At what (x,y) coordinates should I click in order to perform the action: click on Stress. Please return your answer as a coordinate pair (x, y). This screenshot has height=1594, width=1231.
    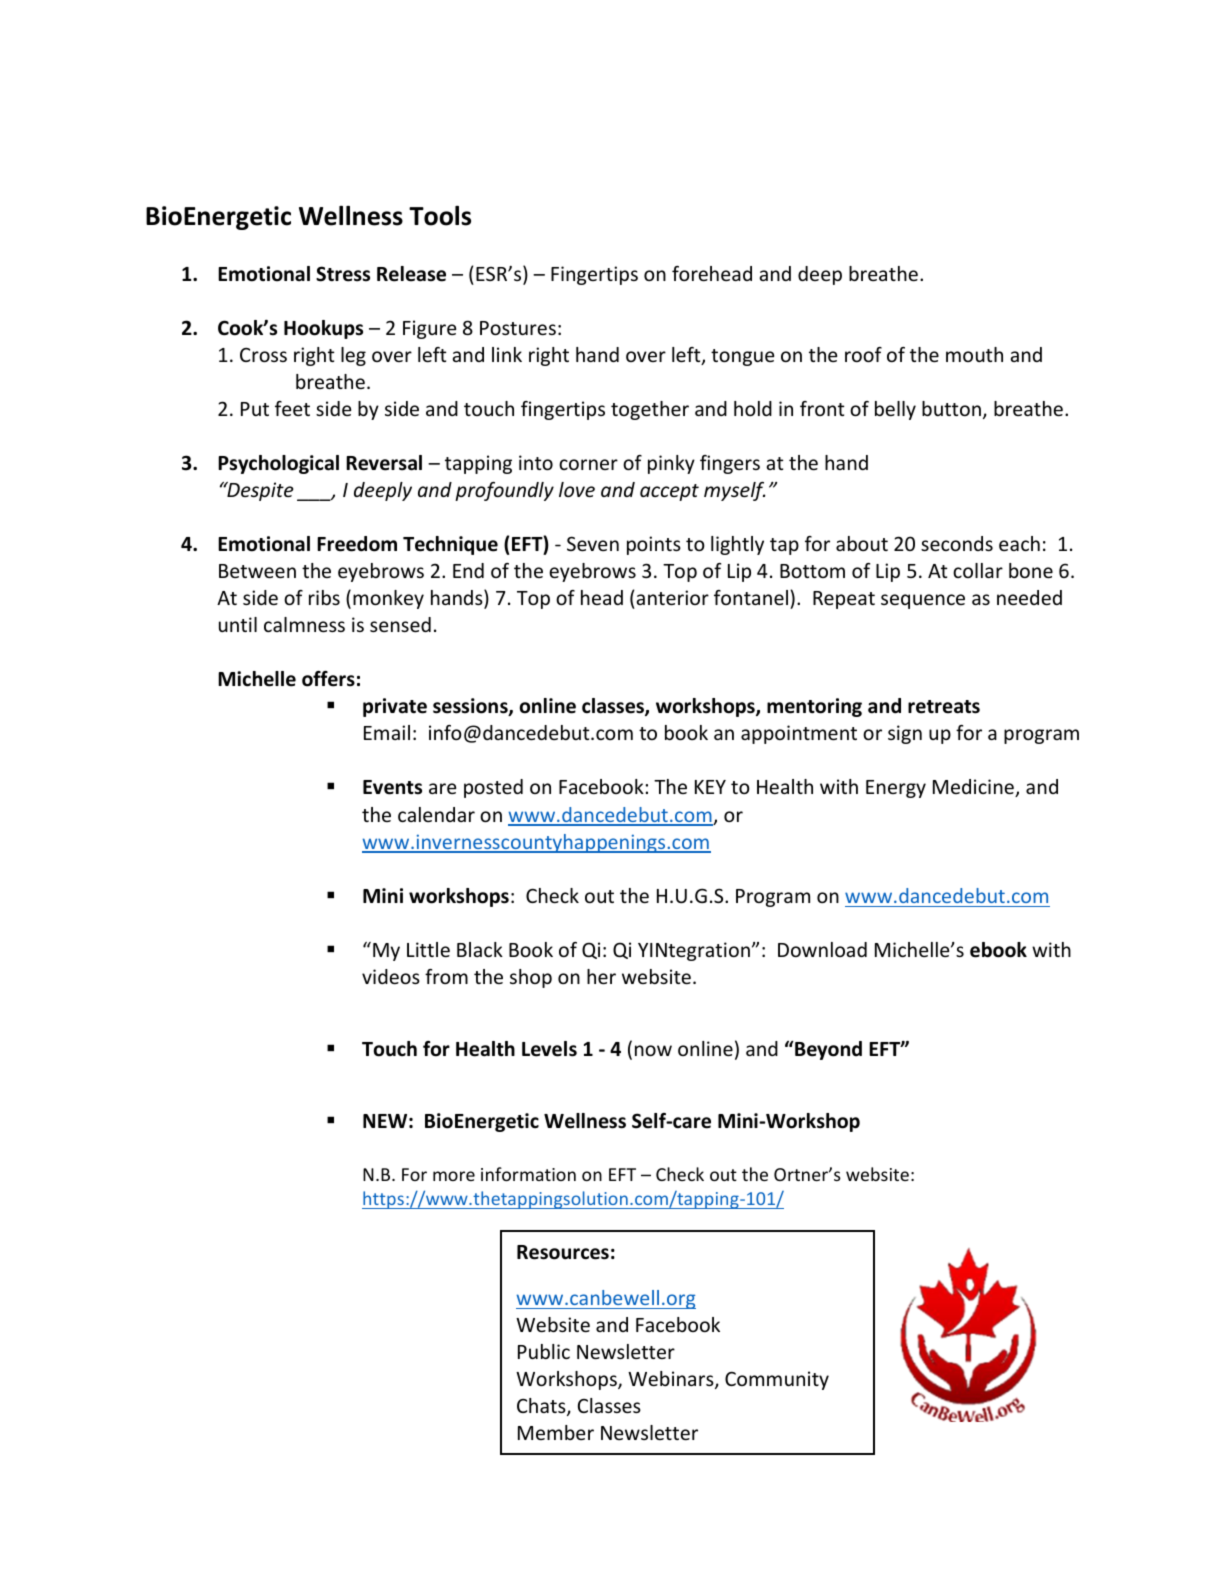
    Looking at the image, I should click on (343, 274).
